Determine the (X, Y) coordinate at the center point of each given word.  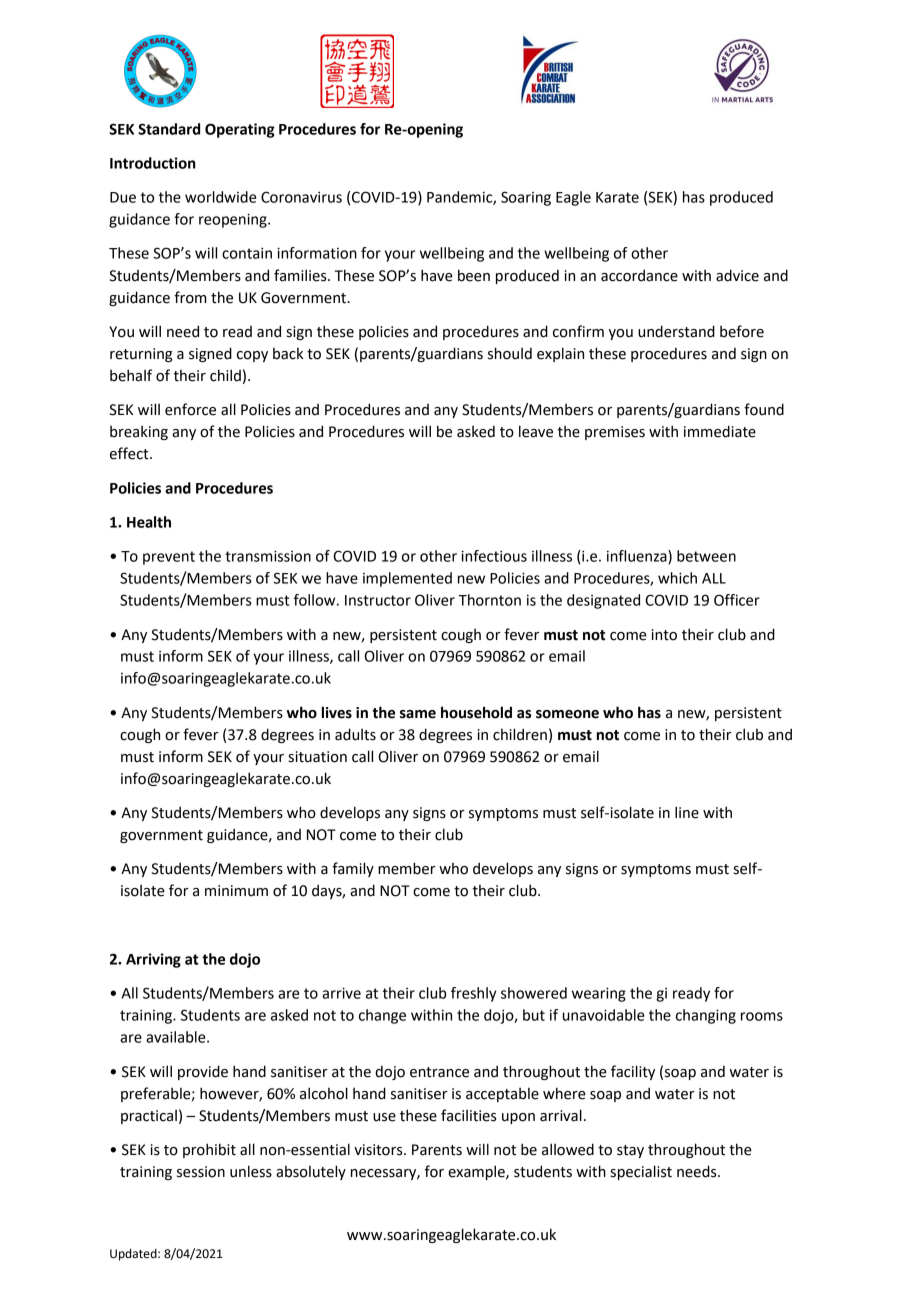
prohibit (209, 1150)
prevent (169, 558)
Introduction (152, 163)
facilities (469, 1115)
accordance (639, 275)
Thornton (489, 600)
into (664, 635)
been (474, 275)
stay (630, 1151)
